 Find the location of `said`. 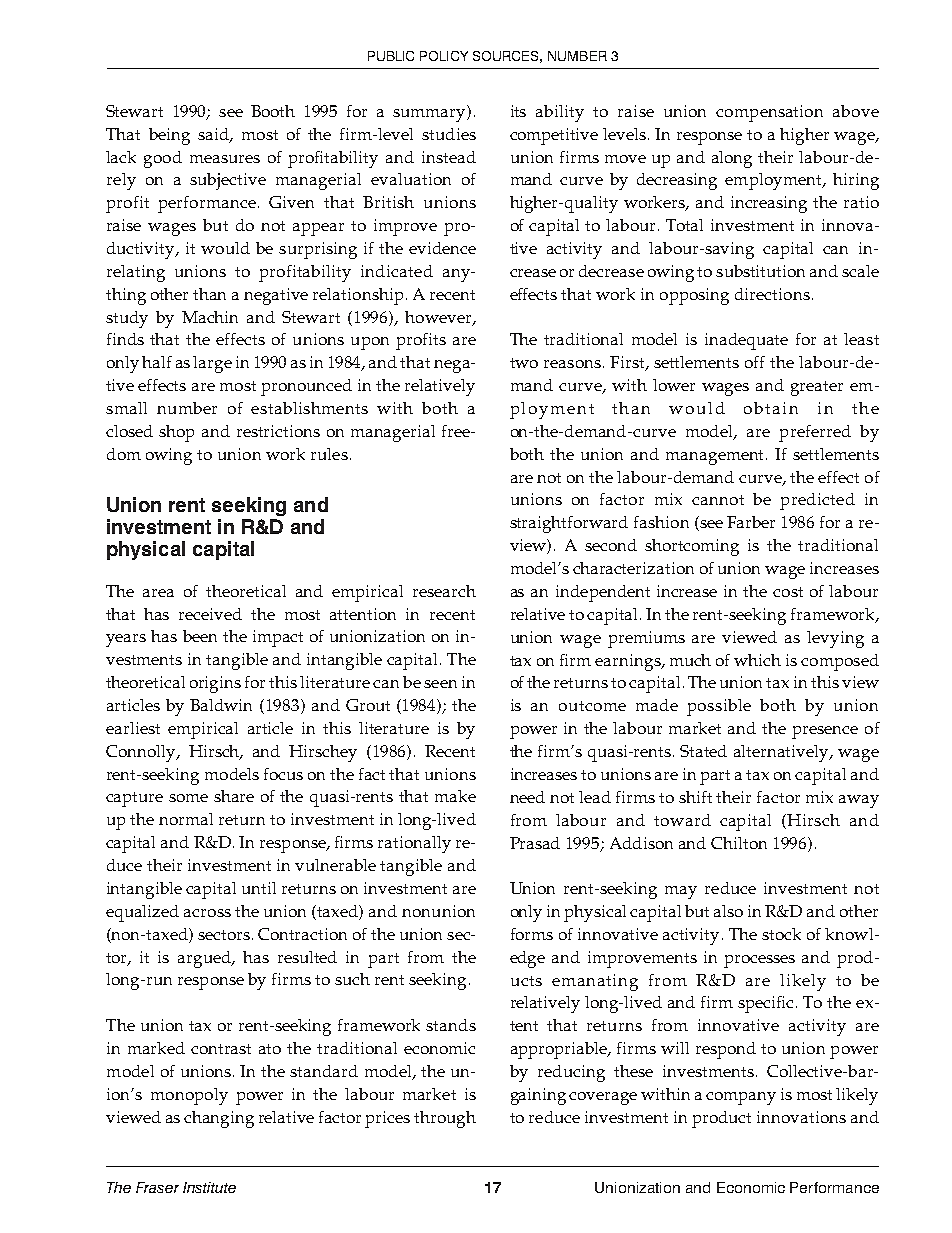

said is located at coordinates (214, 135).
